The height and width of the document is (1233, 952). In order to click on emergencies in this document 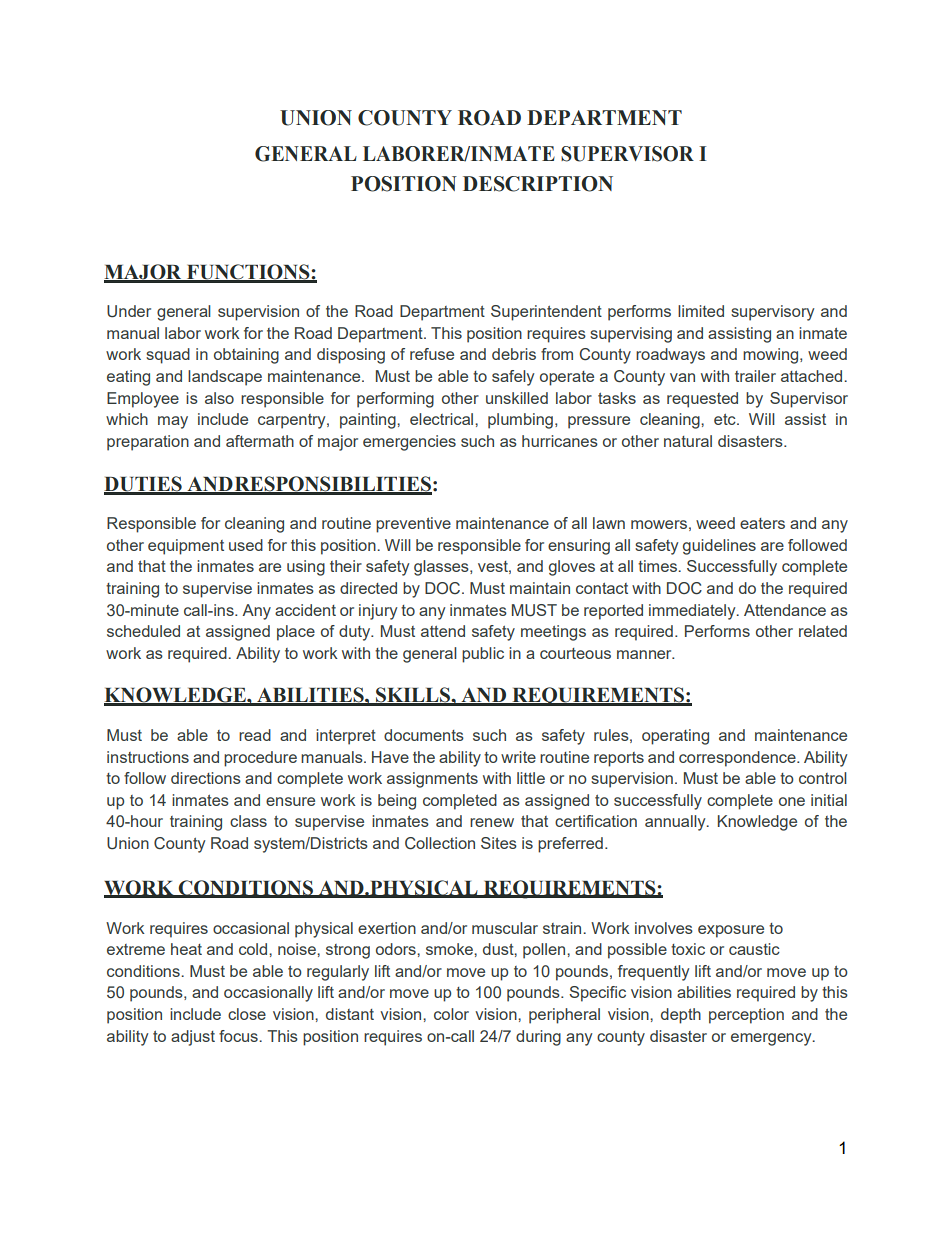, I will do `click(409, 443)`.
